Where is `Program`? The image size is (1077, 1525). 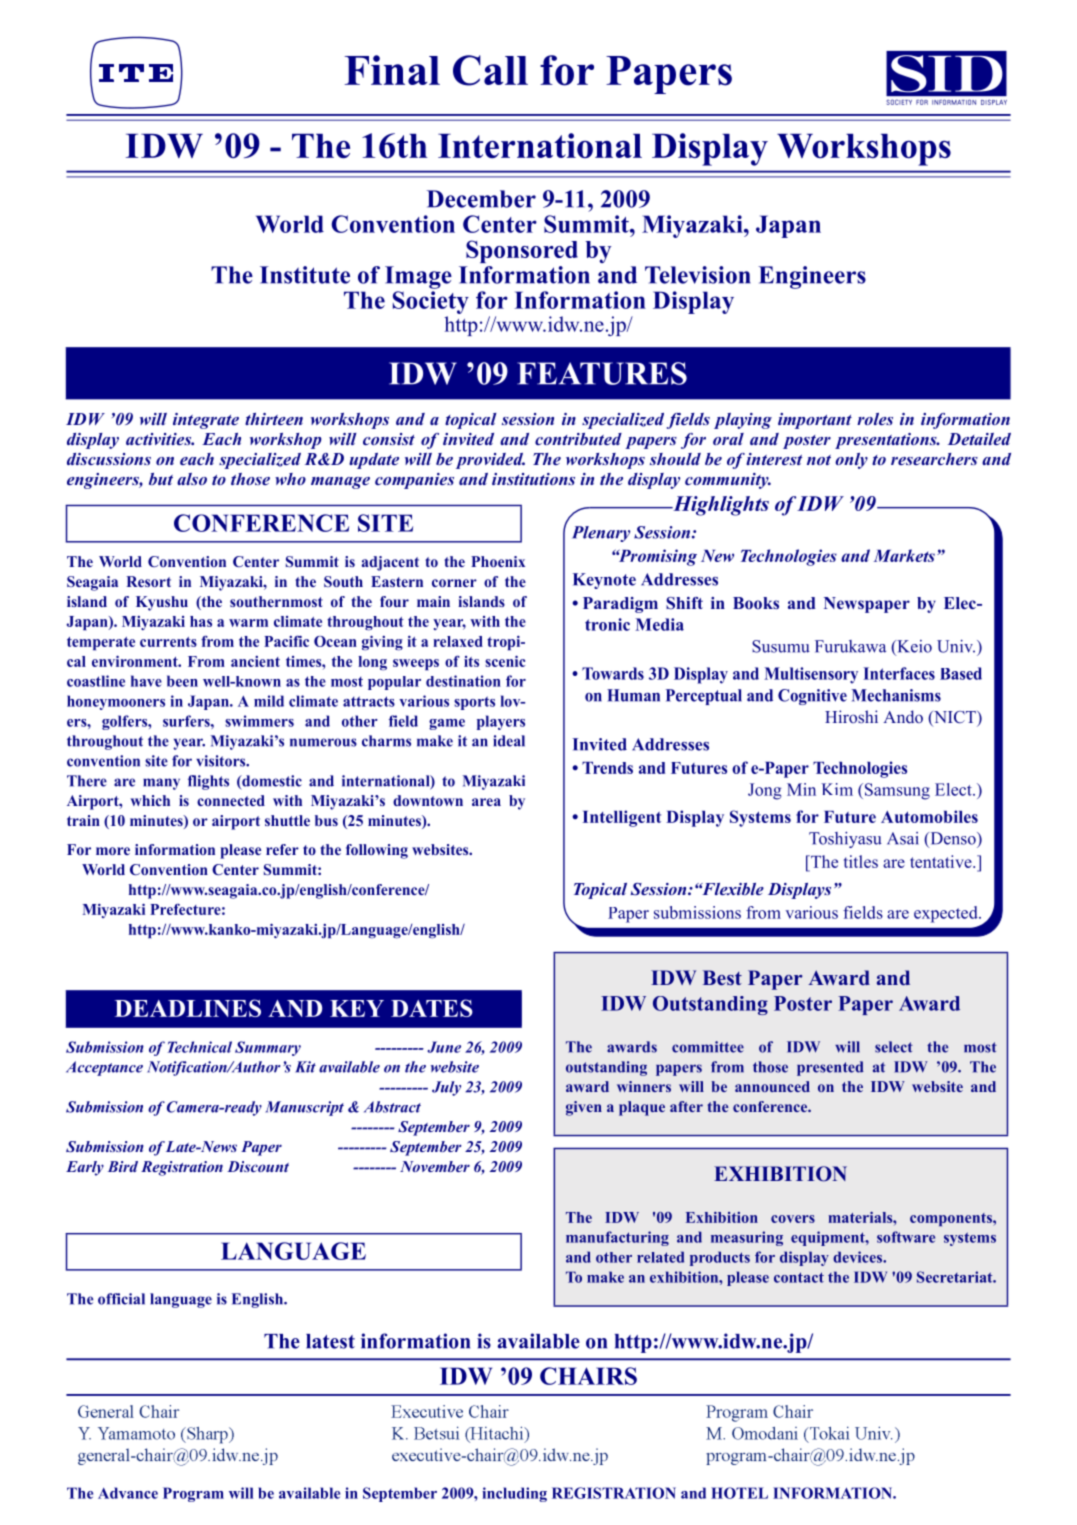
Program is located at coordinates (193, 1494).
